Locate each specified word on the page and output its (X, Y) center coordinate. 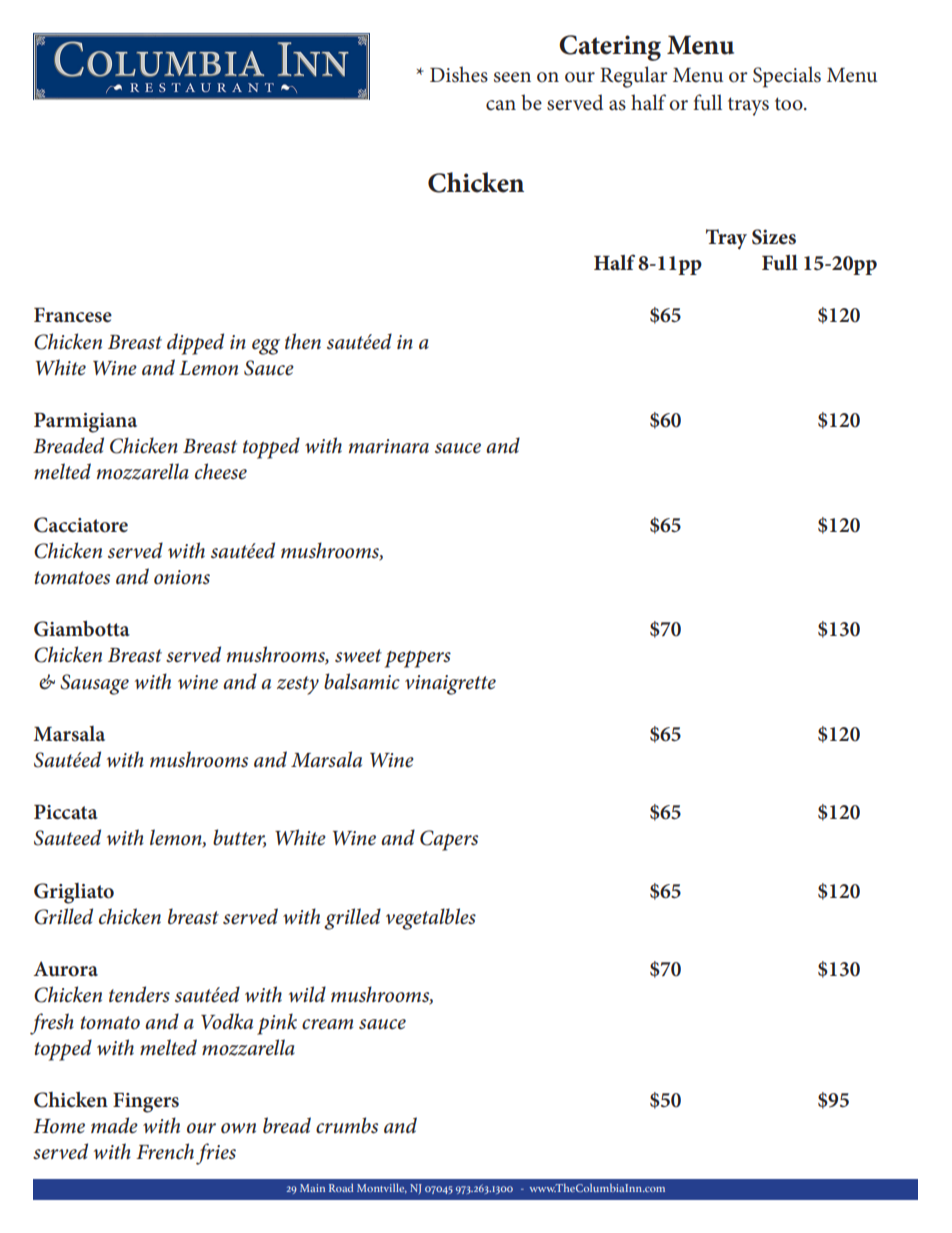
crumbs (347, 1125)
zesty (298, 685)
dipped (195, 344)
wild (307, 994)
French (165, 1151)
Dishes (459, 74)
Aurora (65, 969)
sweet (358, 656)
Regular (634, 77)
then (303, 341)
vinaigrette (450, 685)
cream (327, 1024)
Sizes (774, 237)
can (501, 105)
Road (341, 1188)
